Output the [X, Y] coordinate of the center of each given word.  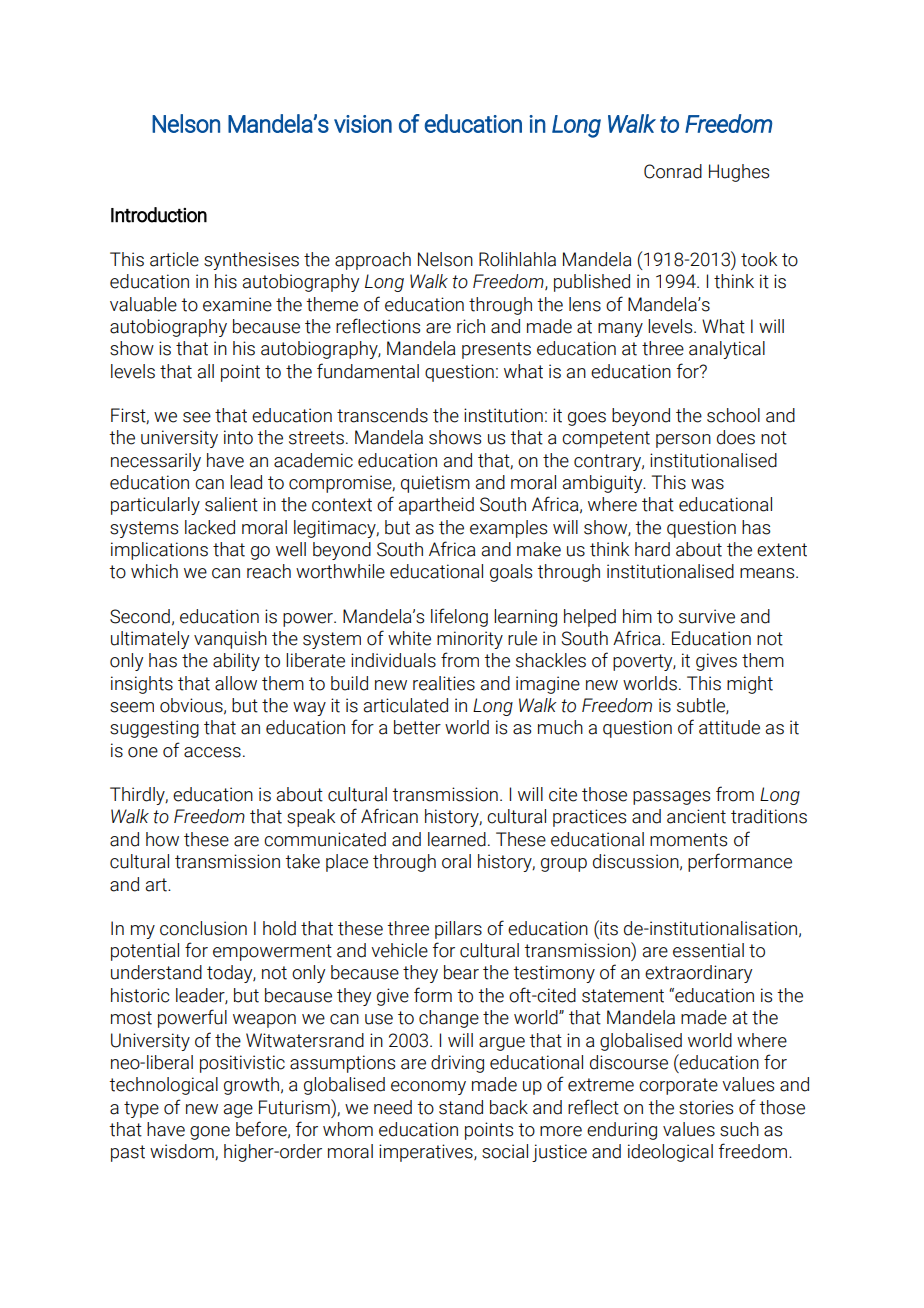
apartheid [436, 506]
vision [363, 124]
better [417, 727]
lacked [210, 527]
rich [471, 326]
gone [210, 1133]
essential [708, 950]
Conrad [673, 171]
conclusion [203, 928]
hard [652, 549]
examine [237, 304]
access [212, 752]
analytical [727, 350]
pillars [458, 930]
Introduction [159, 215]
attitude [729, 727]
